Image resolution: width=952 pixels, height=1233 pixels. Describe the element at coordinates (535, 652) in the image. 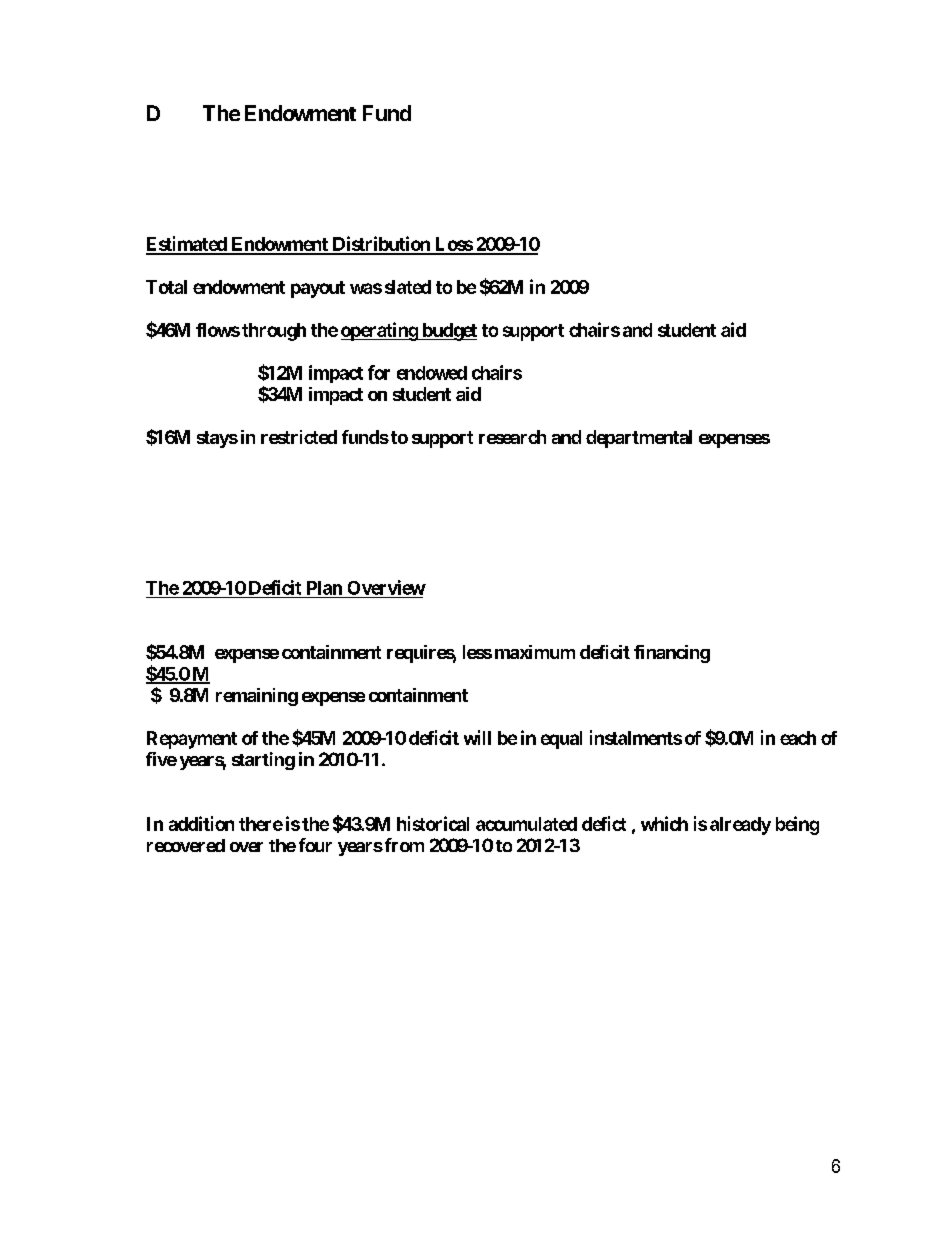

I see `maximum` at that location.
